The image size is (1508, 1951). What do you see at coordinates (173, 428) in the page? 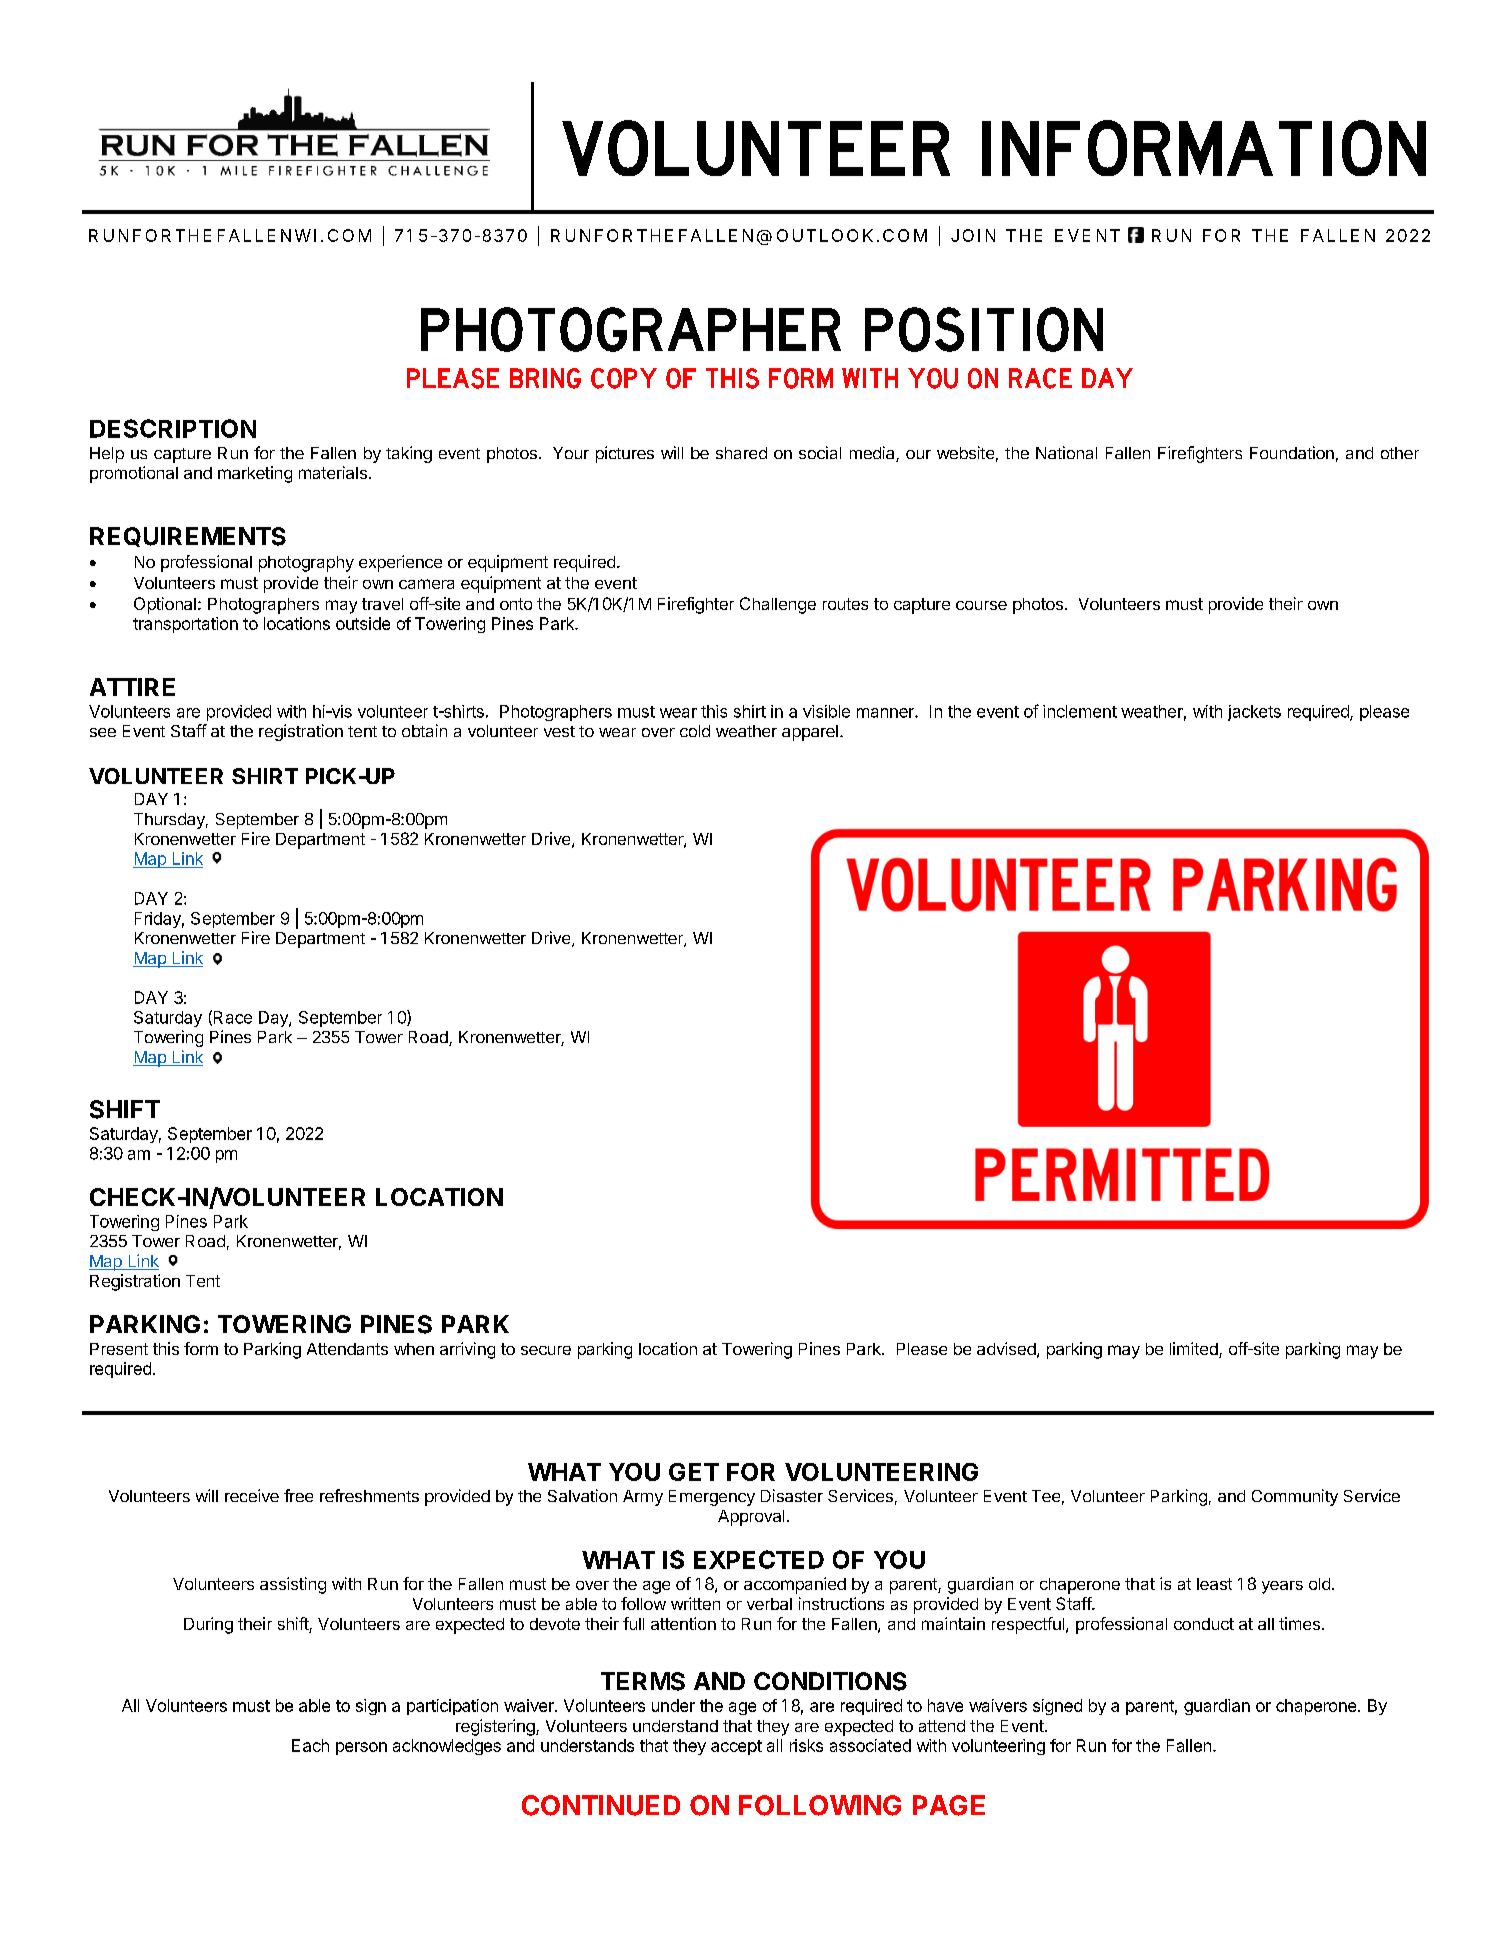
I see `DESCRIPTION` at bounding box center [173, 428].
